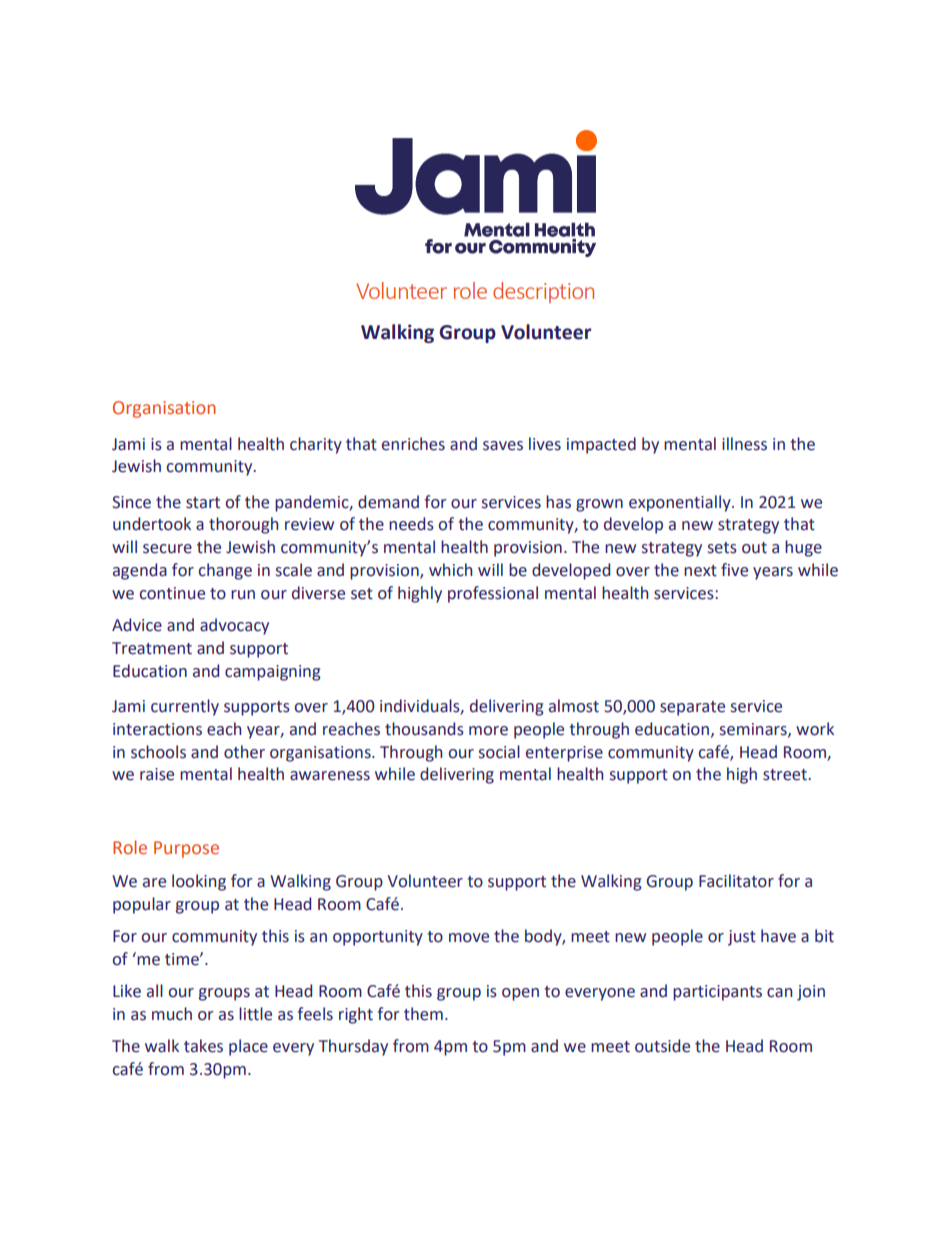 The width and height of the page is (952, 1233). What do you see at coordinates (754, 730) in the page?
I see `seminars` at bounding box center [754, 730].
